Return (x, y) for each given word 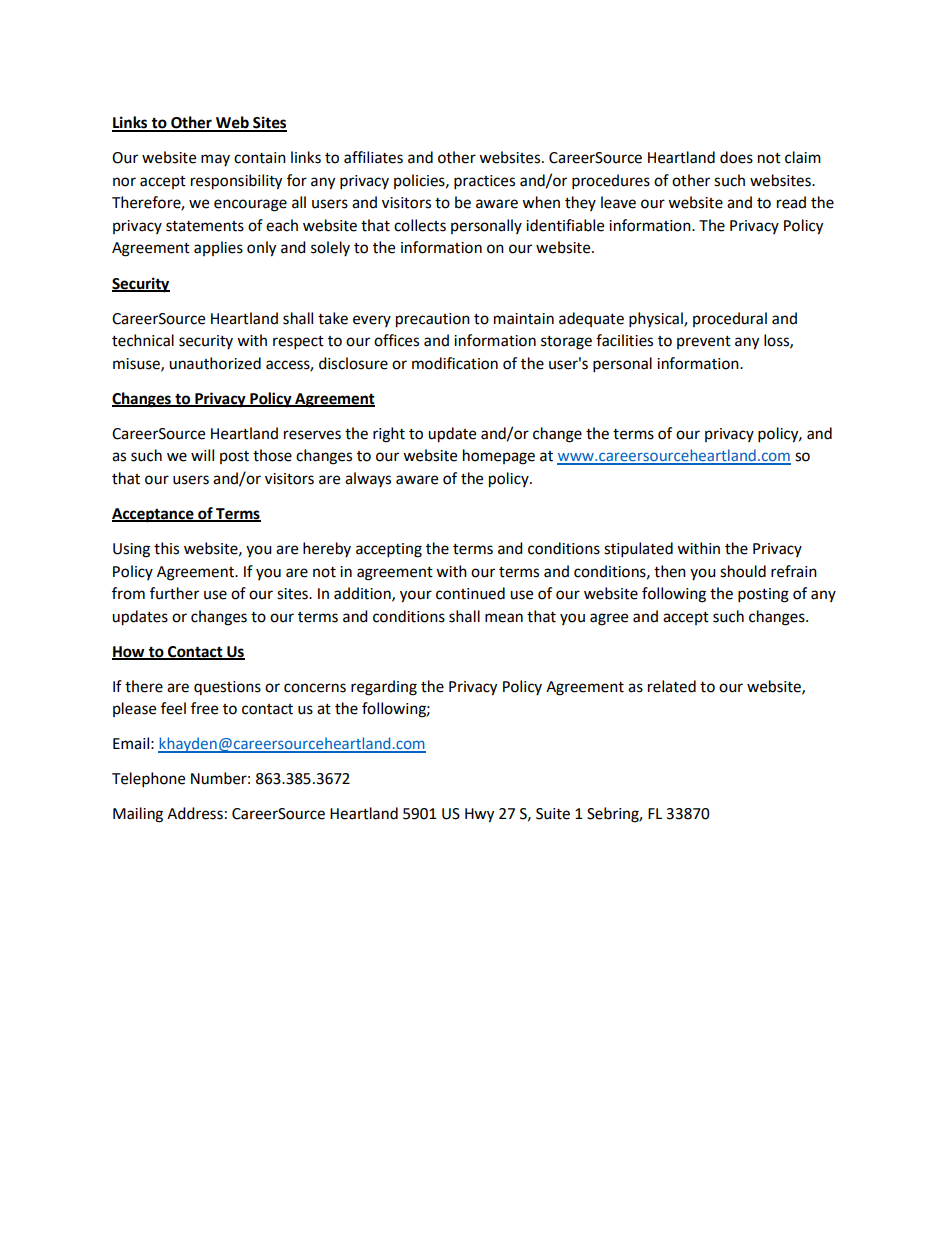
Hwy (479, 815)
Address (195, 813)
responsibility (236, 182)
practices (484, 182)
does (736, 157)
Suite (553, 814)
